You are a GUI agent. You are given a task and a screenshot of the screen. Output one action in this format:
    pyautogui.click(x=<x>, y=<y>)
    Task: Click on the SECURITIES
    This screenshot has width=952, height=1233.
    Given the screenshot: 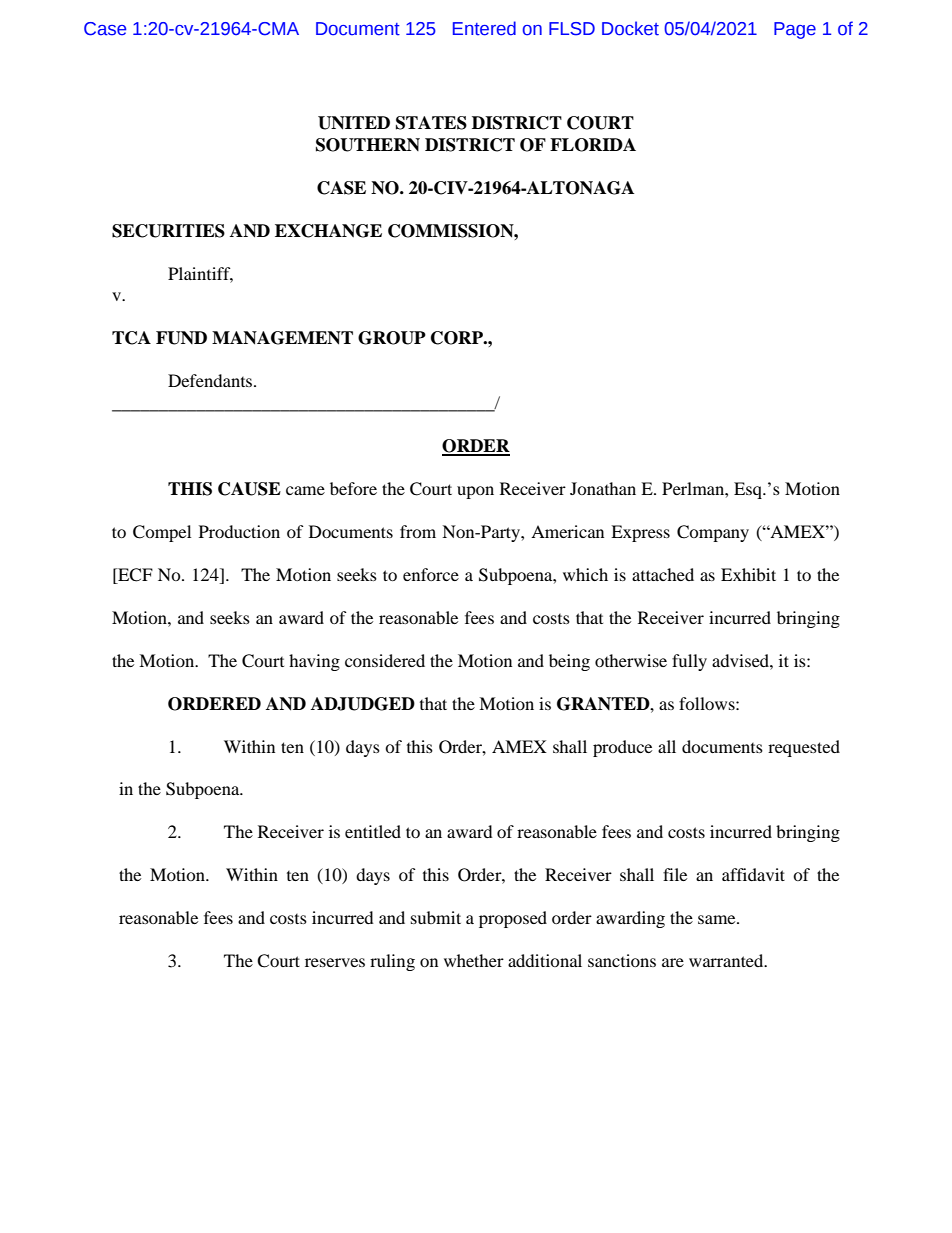 What is the action you would take?
    pyautogui.click(x=168, y=231)
